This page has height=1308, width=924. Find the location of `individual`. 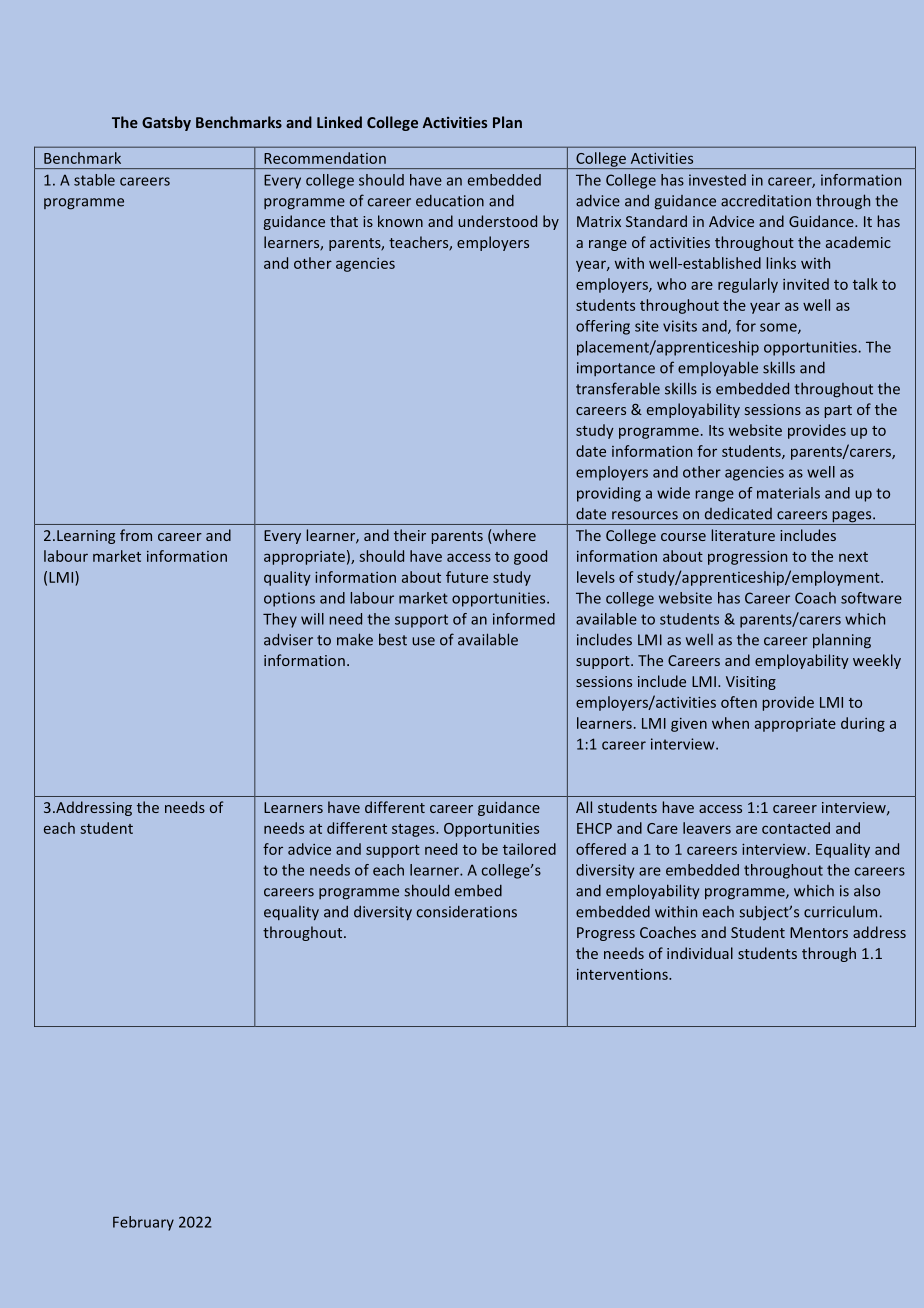

individual is located at coordinates (700, 953).
